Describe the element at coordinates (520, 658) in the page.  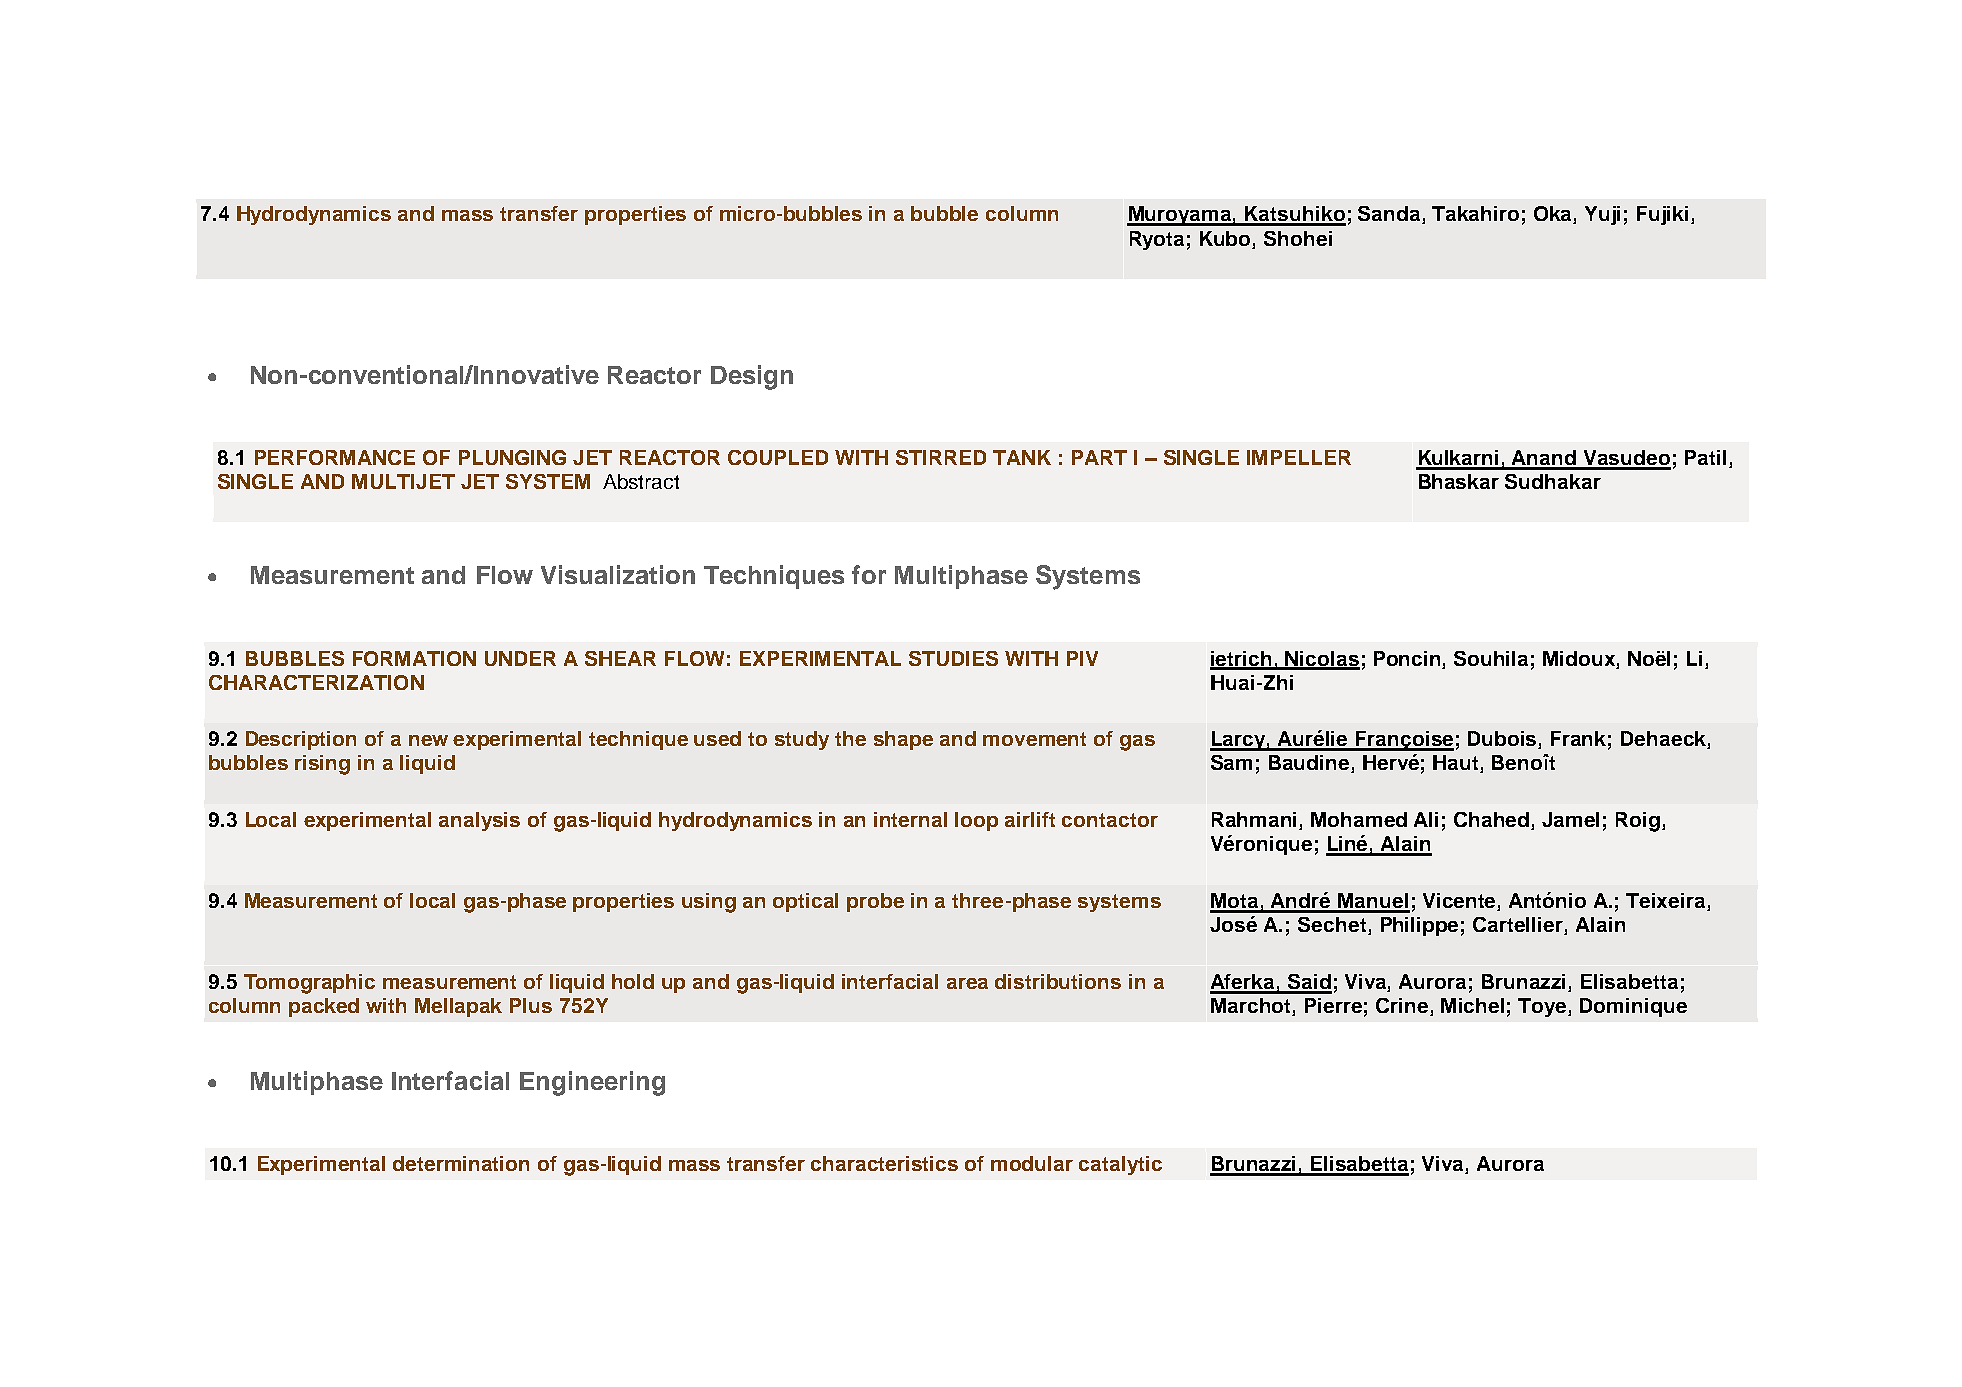
I see `UNDER` at that location.
